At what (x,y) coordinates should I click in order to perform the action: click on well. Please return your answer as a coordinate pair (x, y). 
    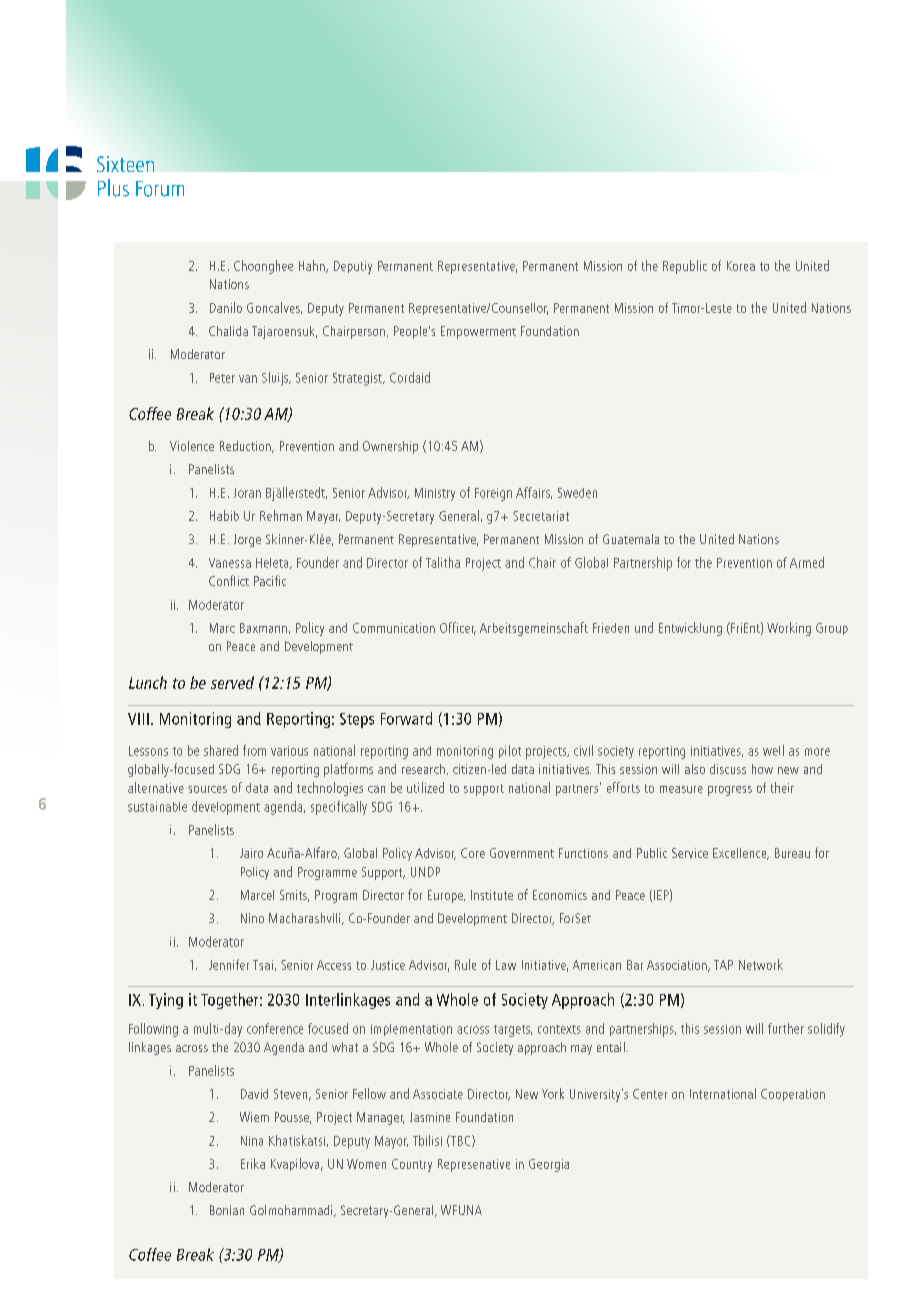
    Looking at the image, I should click on (773, 750).
